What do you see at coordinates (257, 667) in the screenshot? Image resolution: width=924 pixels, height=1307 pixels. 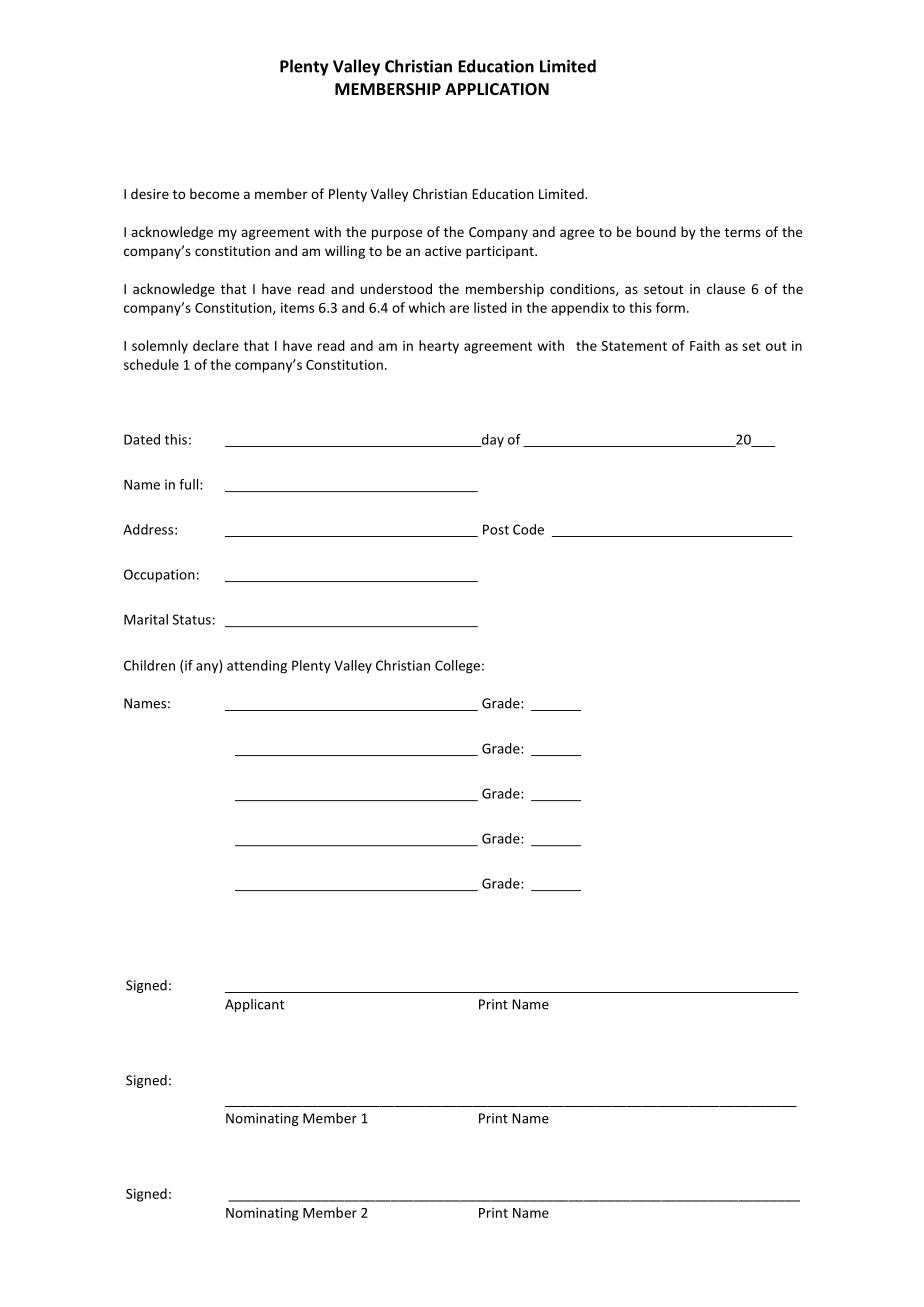 I see `attending` at bounding box center [257, 667].
